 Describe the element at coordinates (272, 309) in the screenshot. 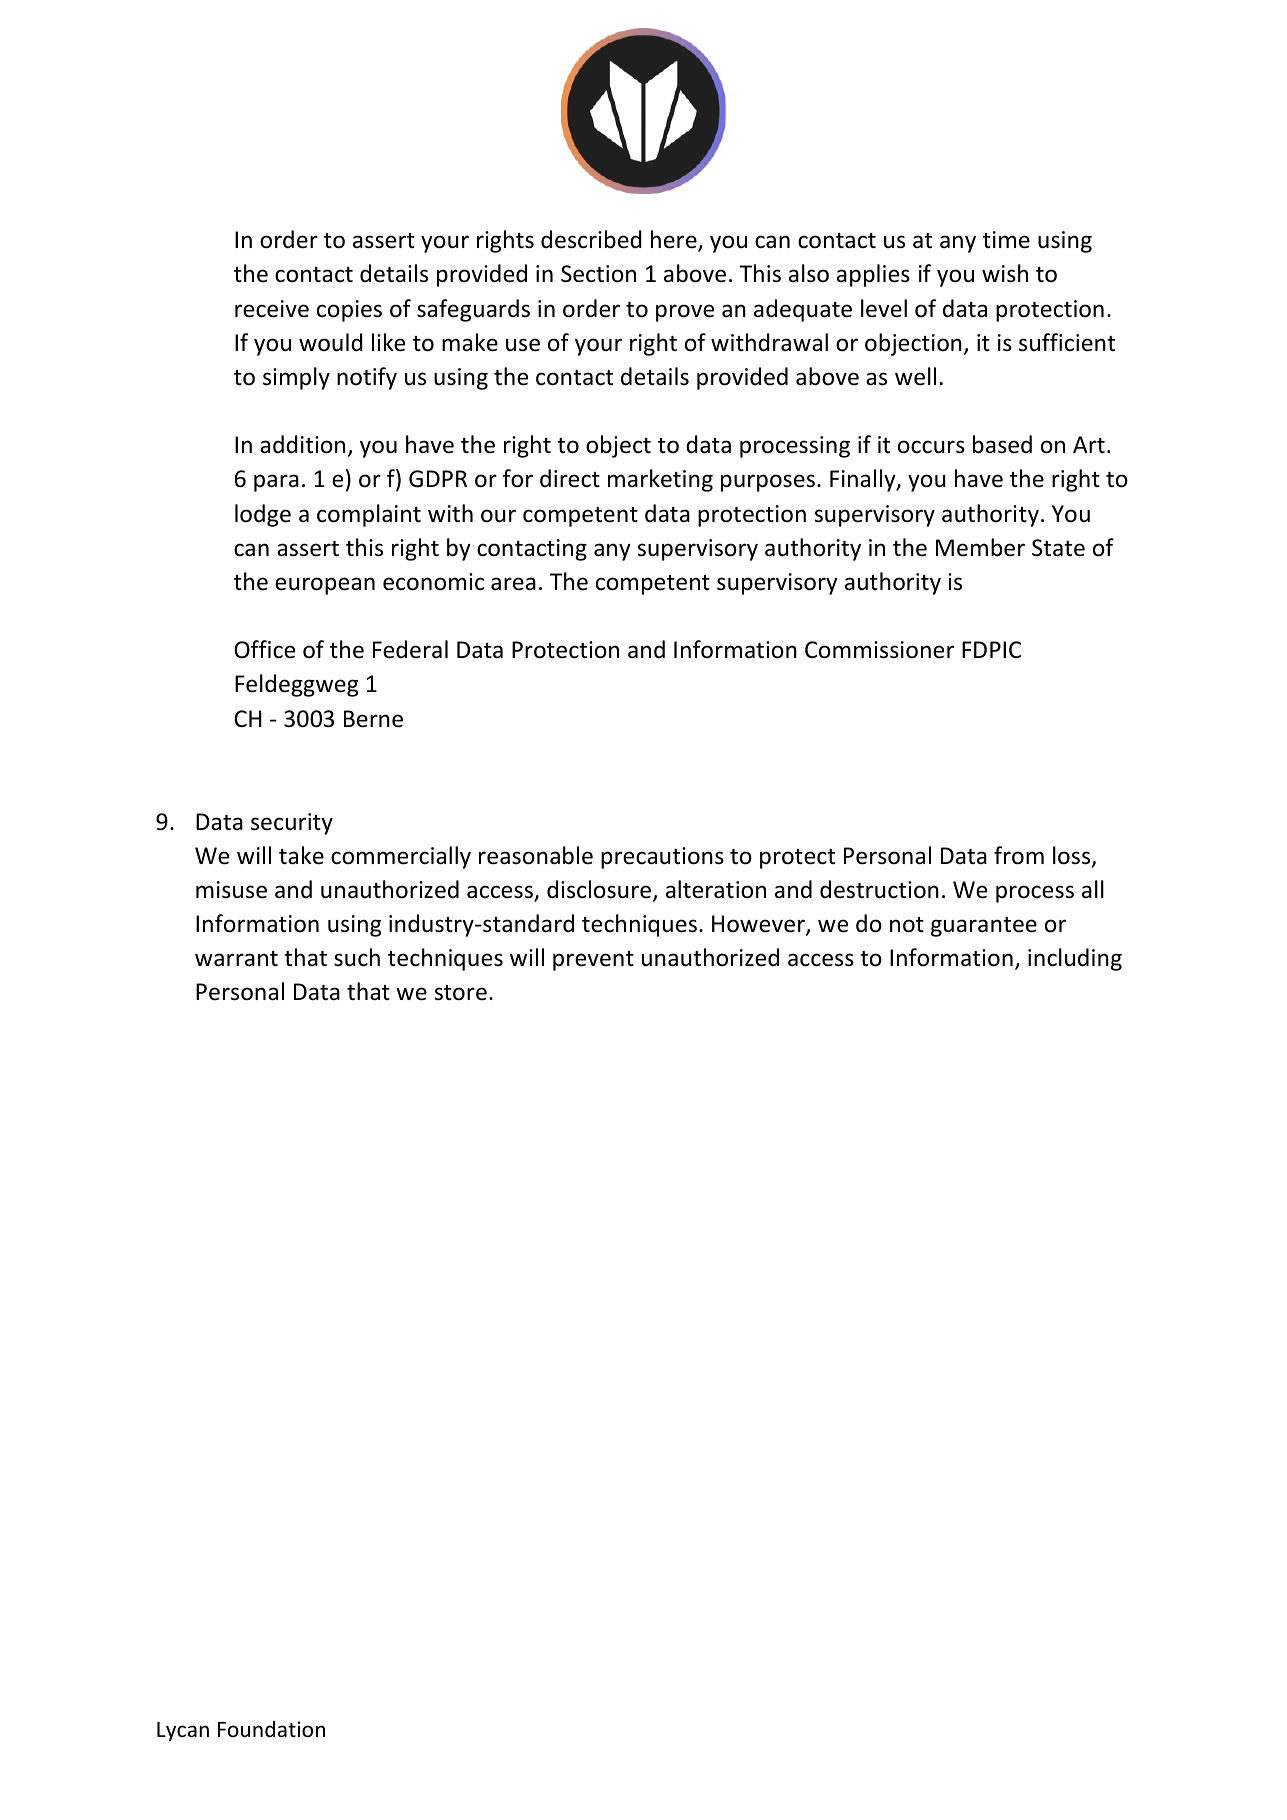

I see `receive` at that location.
